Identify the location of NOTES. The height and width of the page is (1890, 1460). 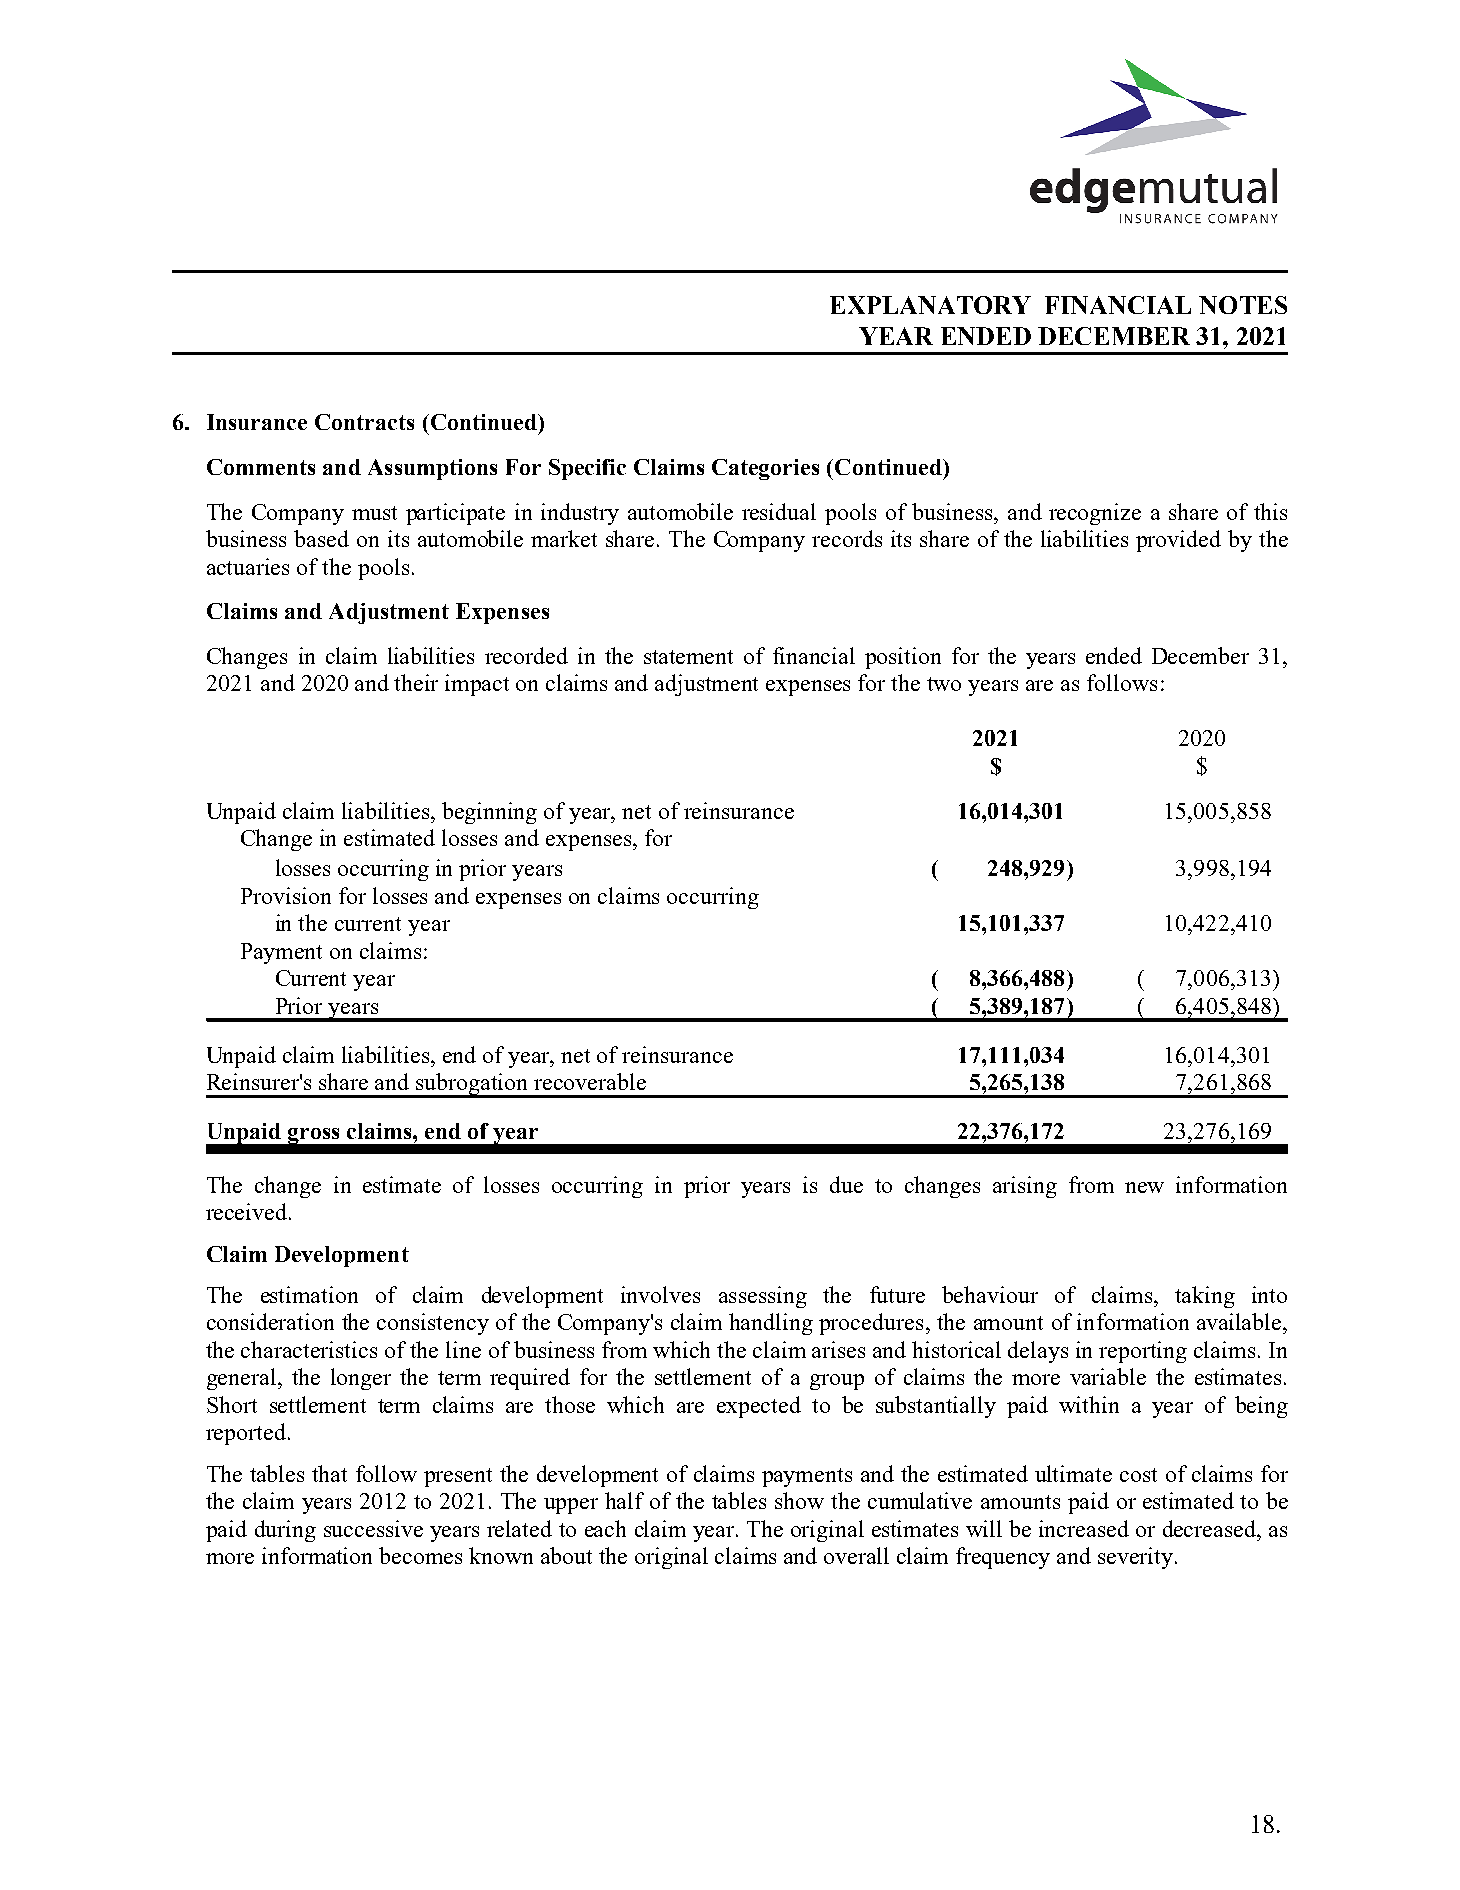
(1243, 305).
